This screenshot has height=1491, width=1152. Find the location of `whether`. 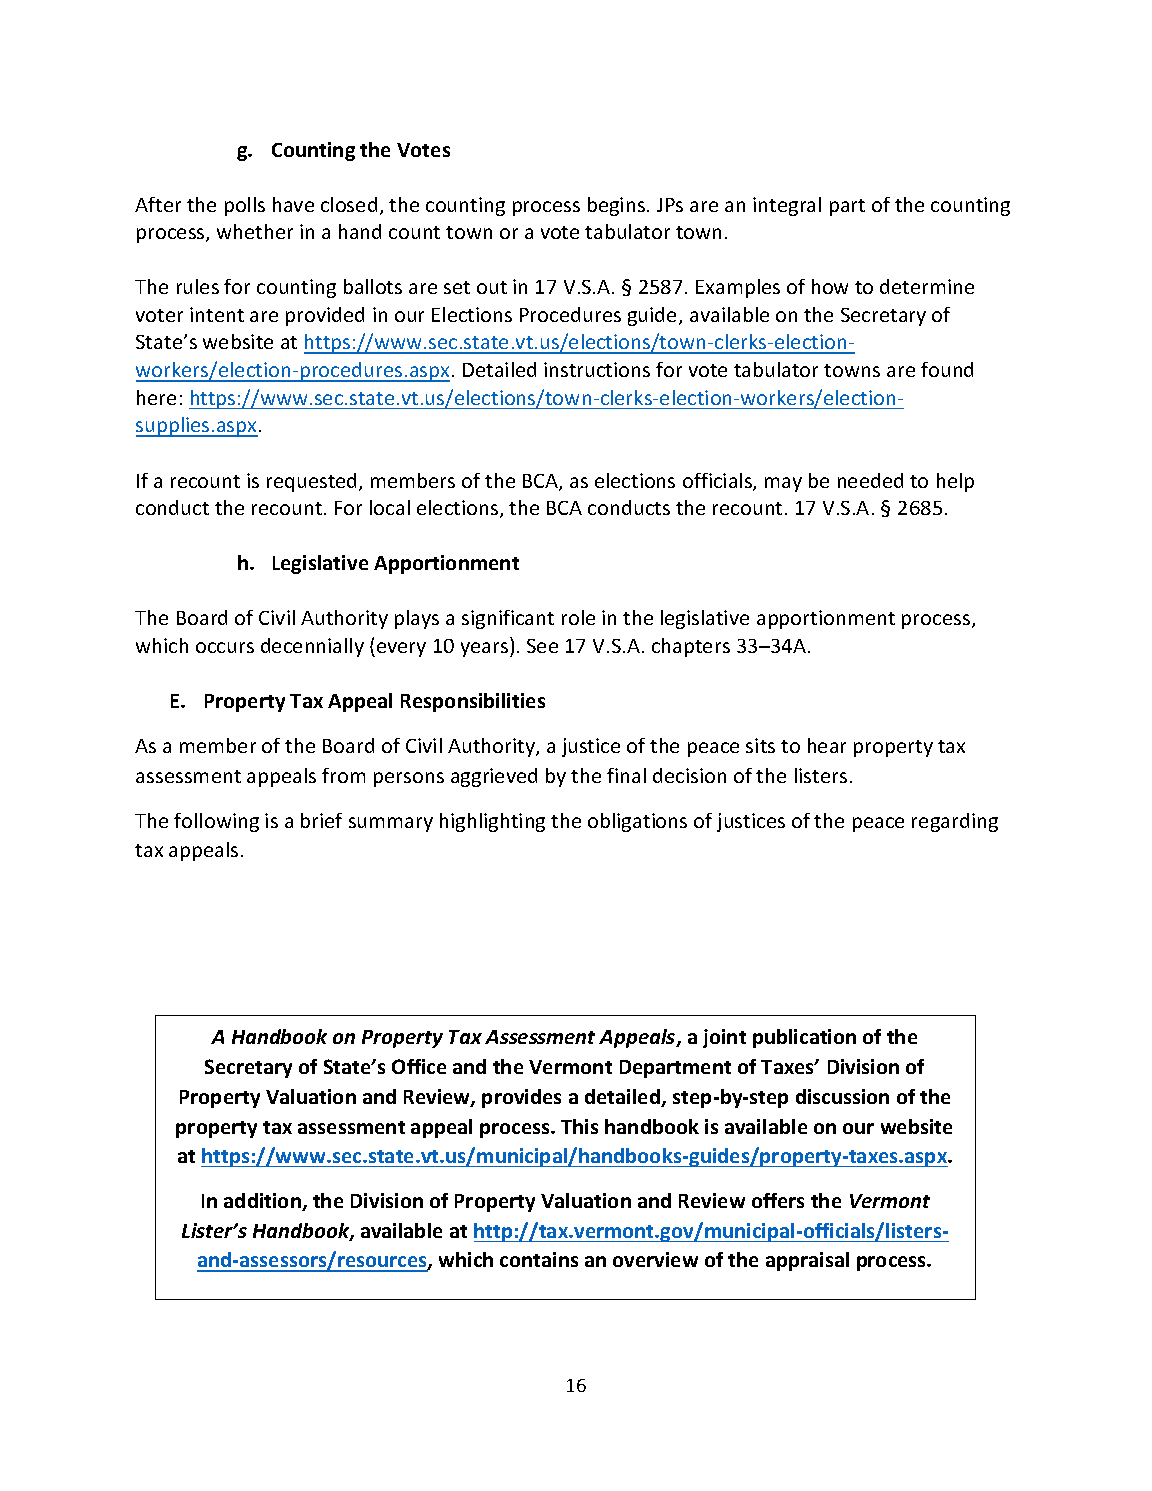

whether is located at coordinates (255, 231).
